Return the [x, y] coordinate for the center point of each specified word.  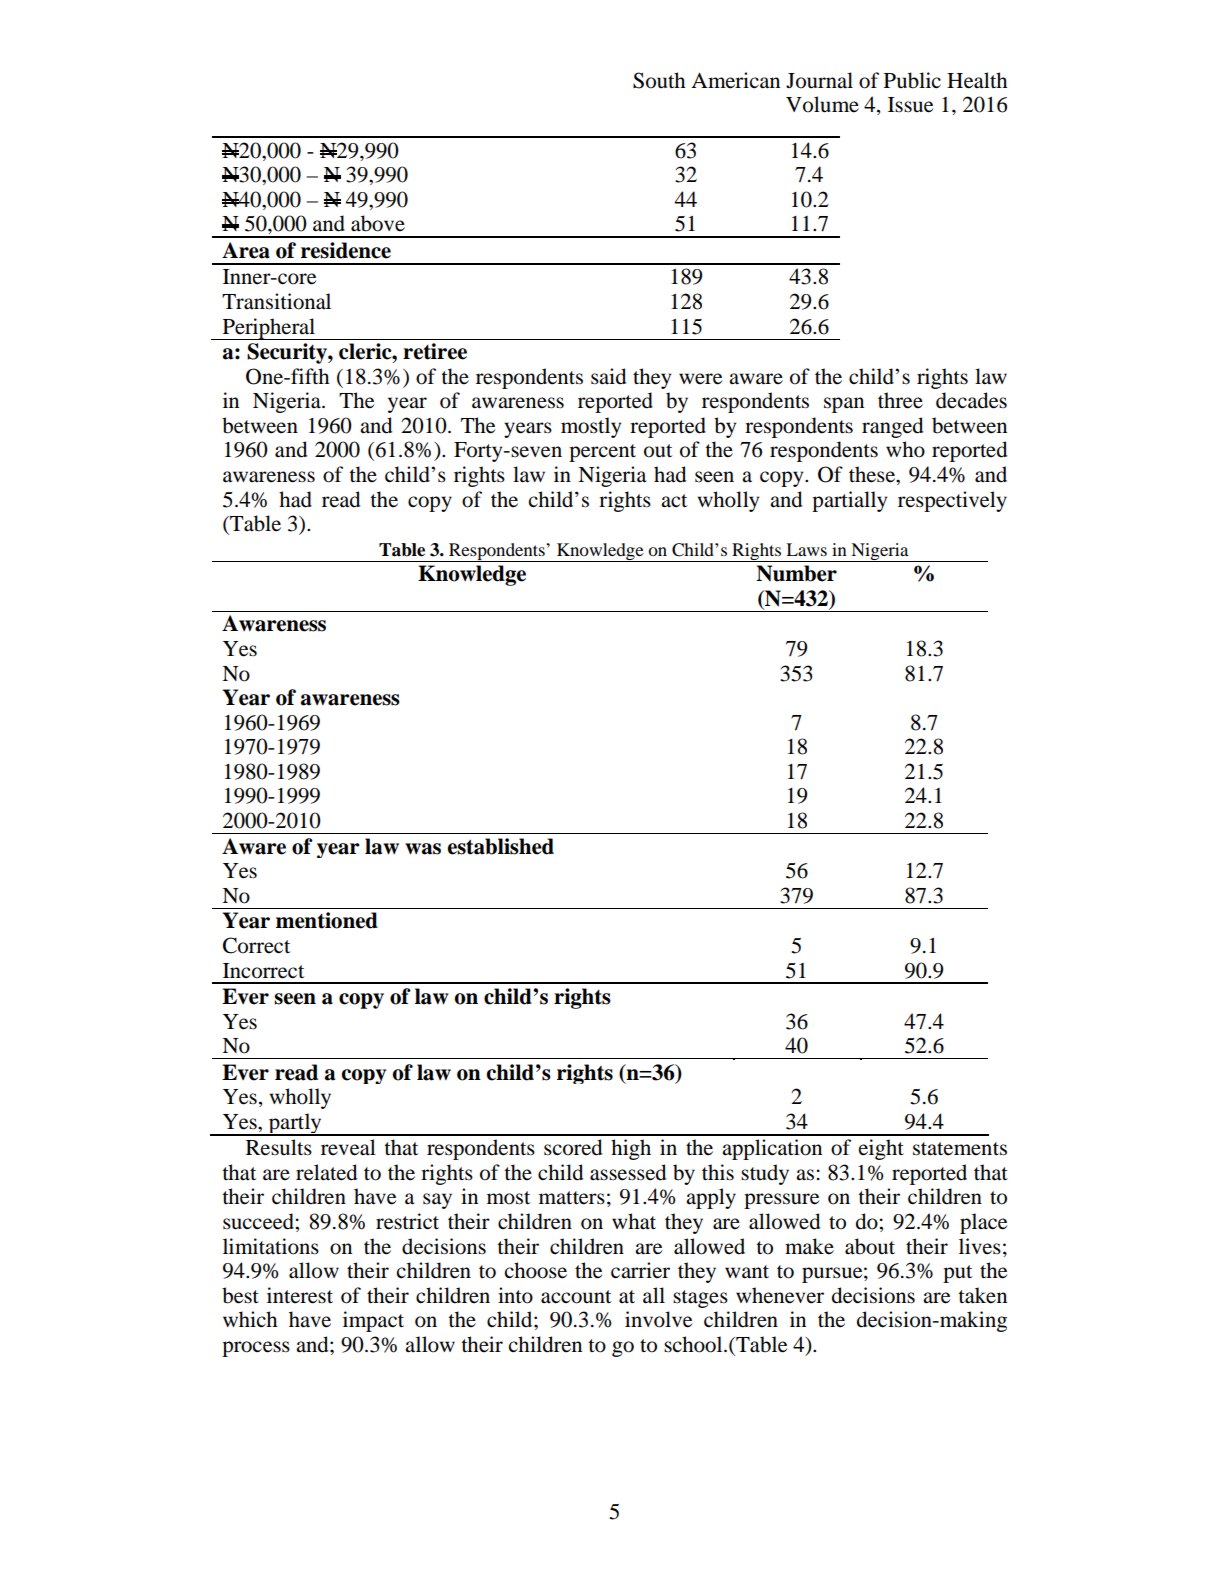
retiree [435, 351]
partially [849, 501]
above [378, 223]
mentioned [327, 920]
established [500, 846]
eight [881, 1149]
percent [602, 453]
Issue [910, 105]
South [659, 80]
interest [300, 1295]
